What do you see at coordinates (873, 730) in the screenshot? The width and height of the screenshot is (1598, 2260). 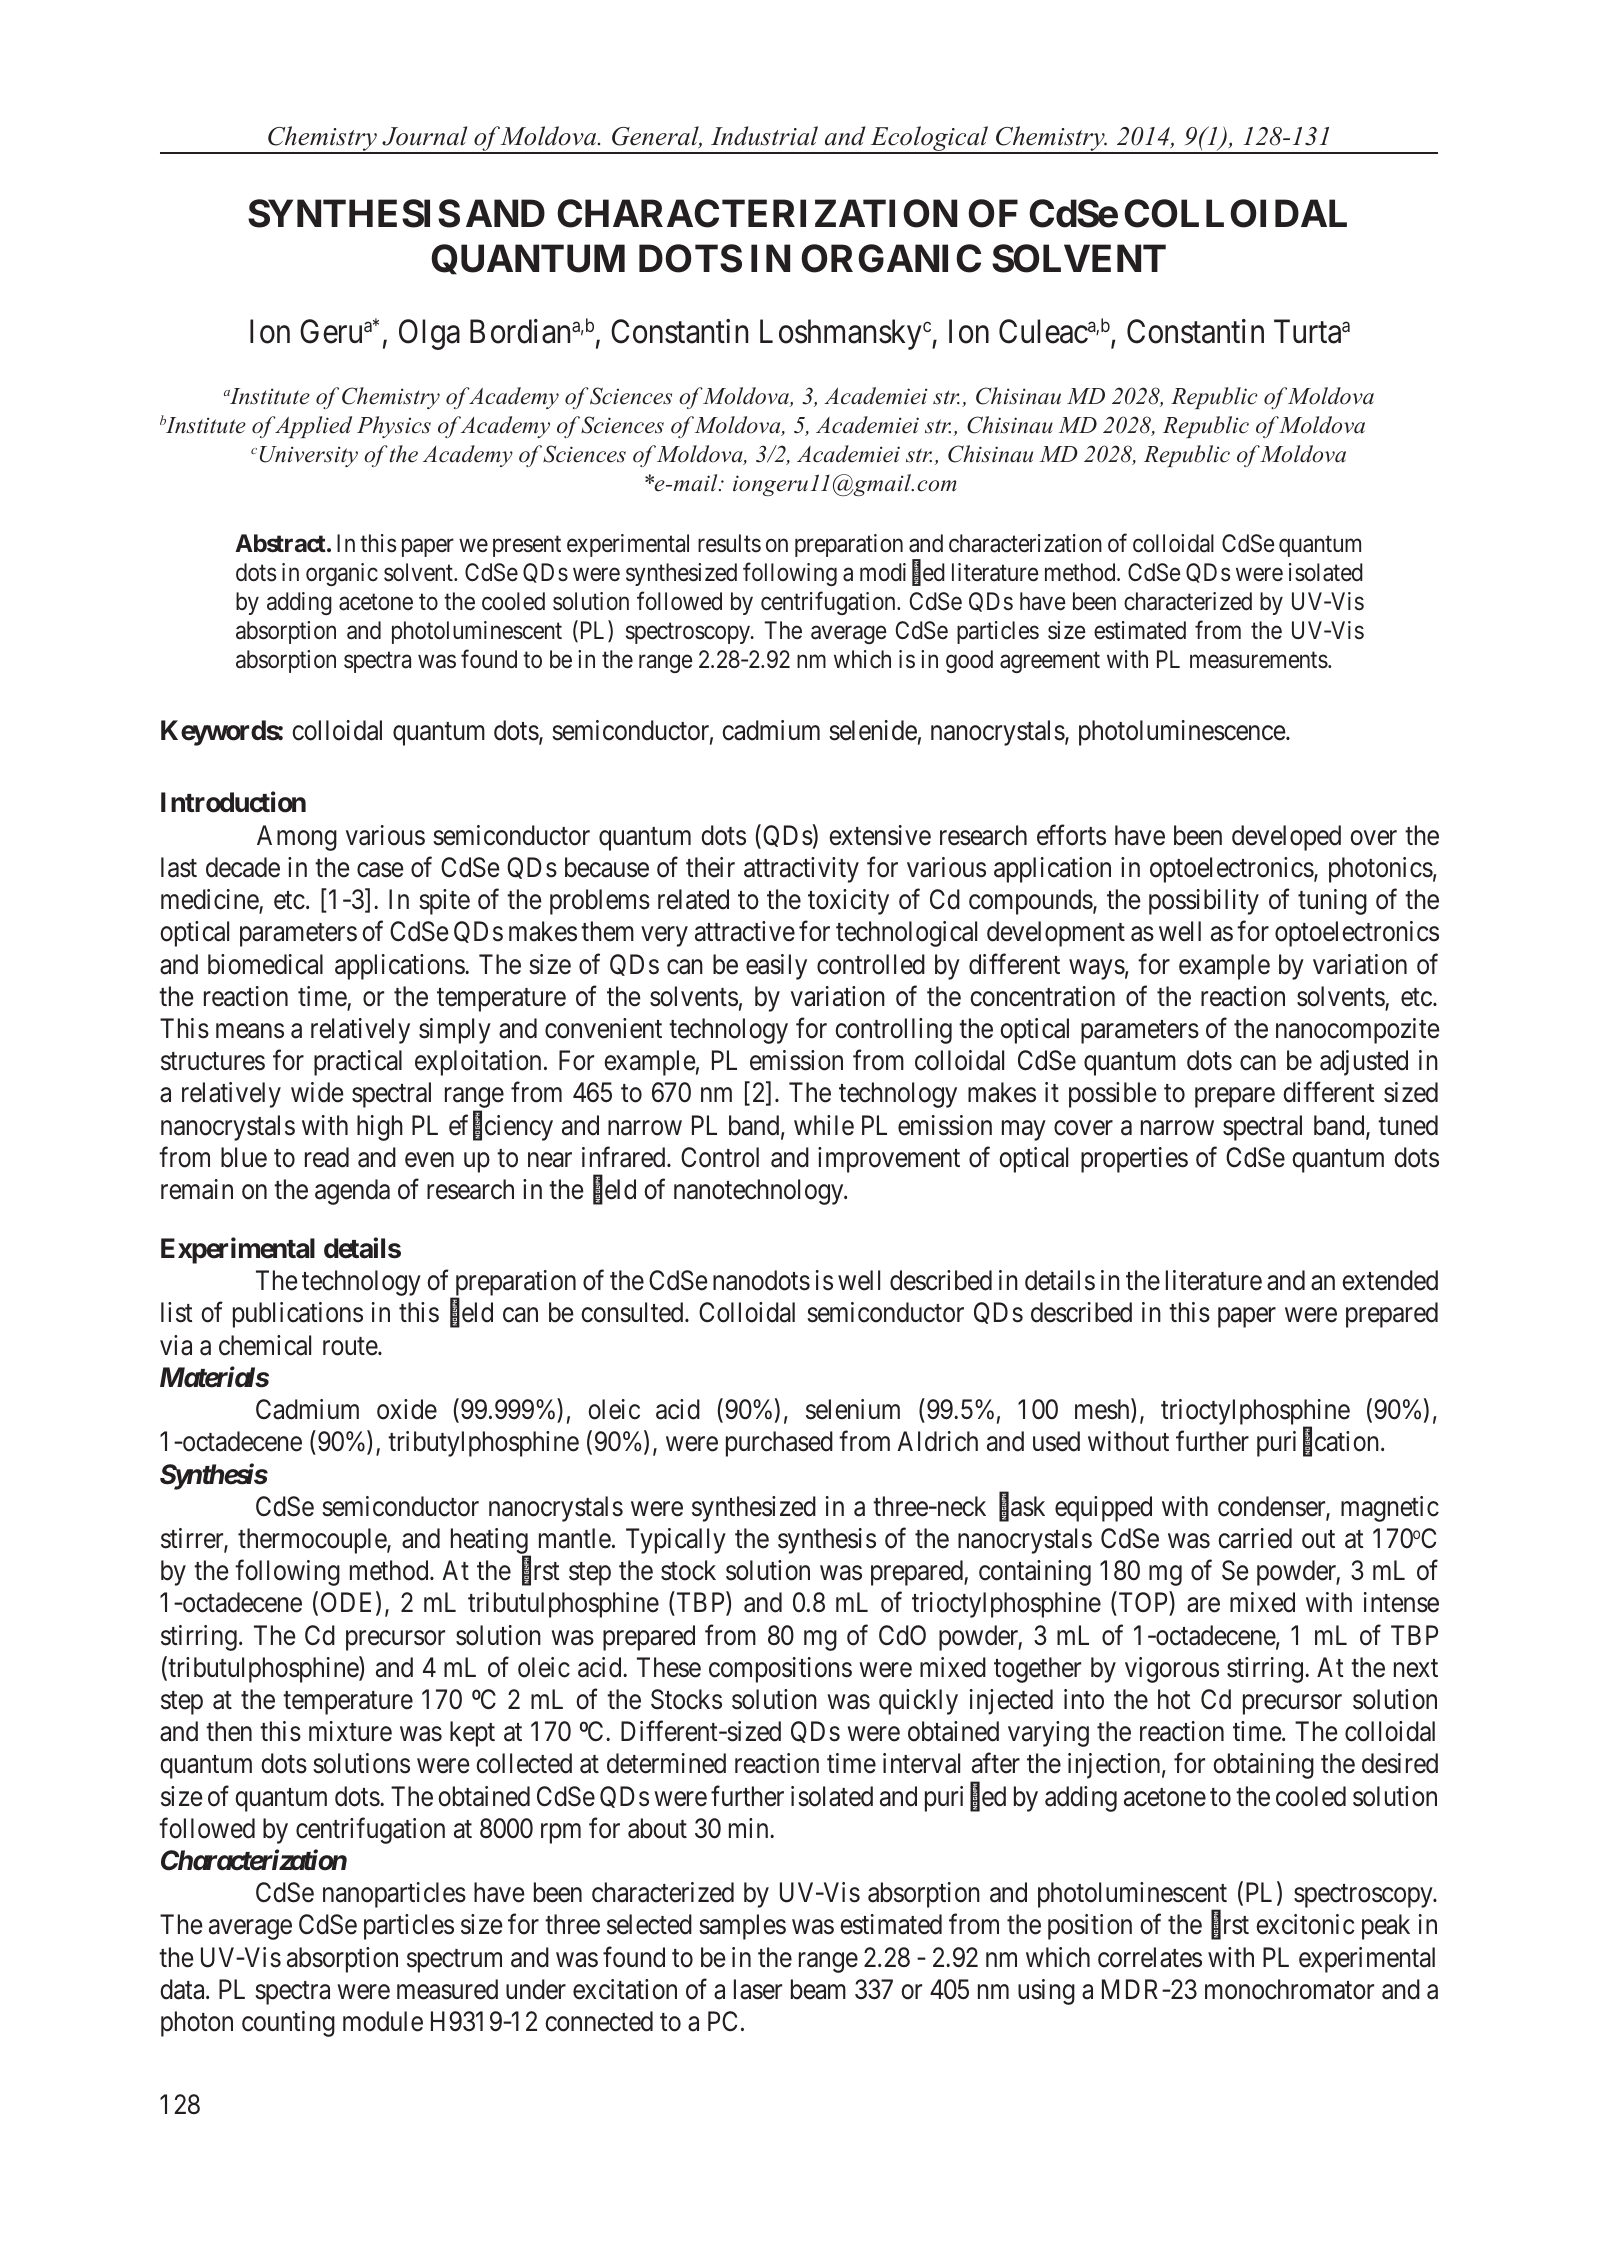 I see `selenide` at bounding box center [873, 730].
